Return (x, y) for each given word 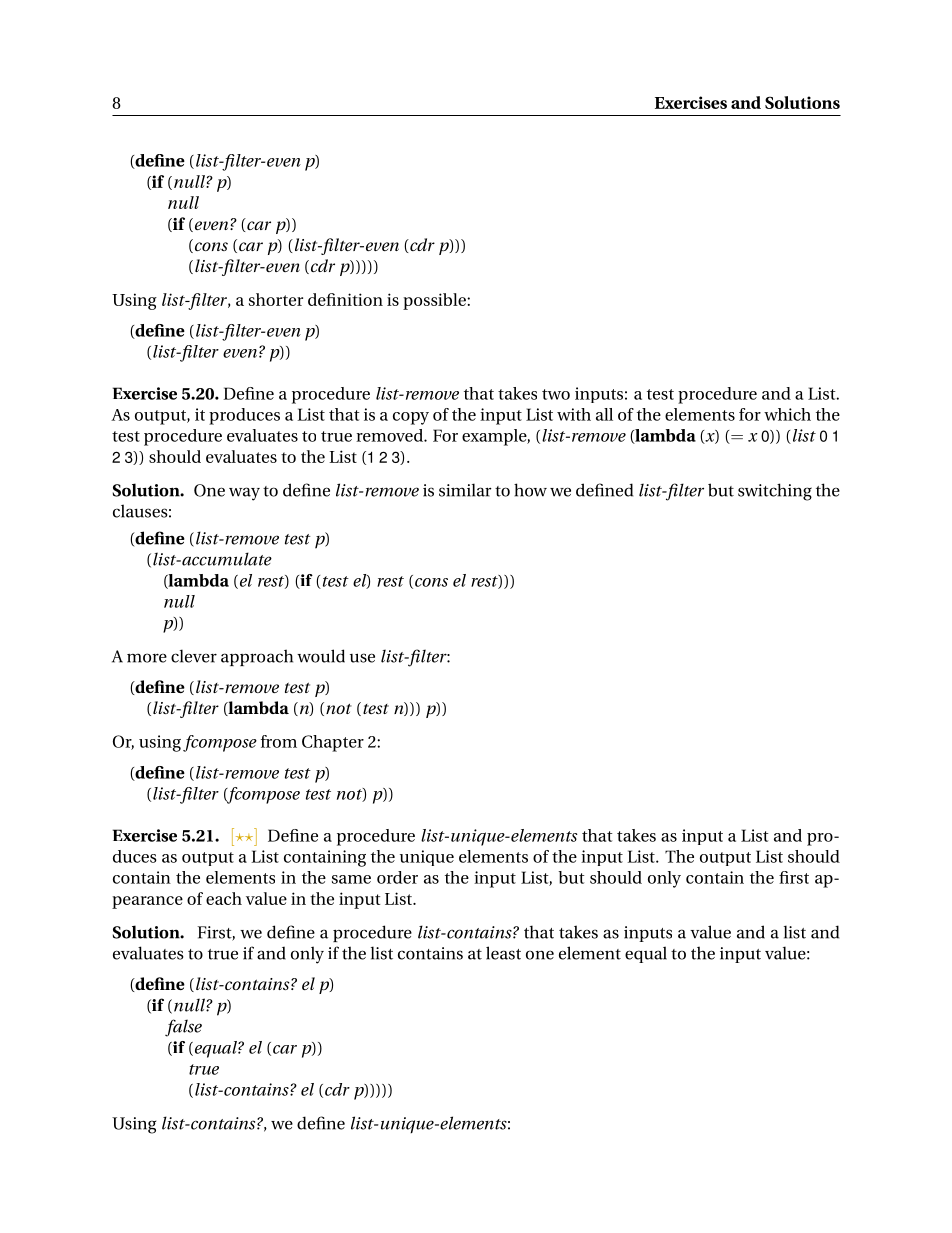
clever (194, 656)
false (183, 1028)
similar (465, 490)
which (787, 414)
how (530, 490)
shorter (276, 299)
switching (775, 492)
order (397, 877)
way (244, 494)
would (321, 656)
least (503, 953)
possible (435, 301)
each (224, 898)
